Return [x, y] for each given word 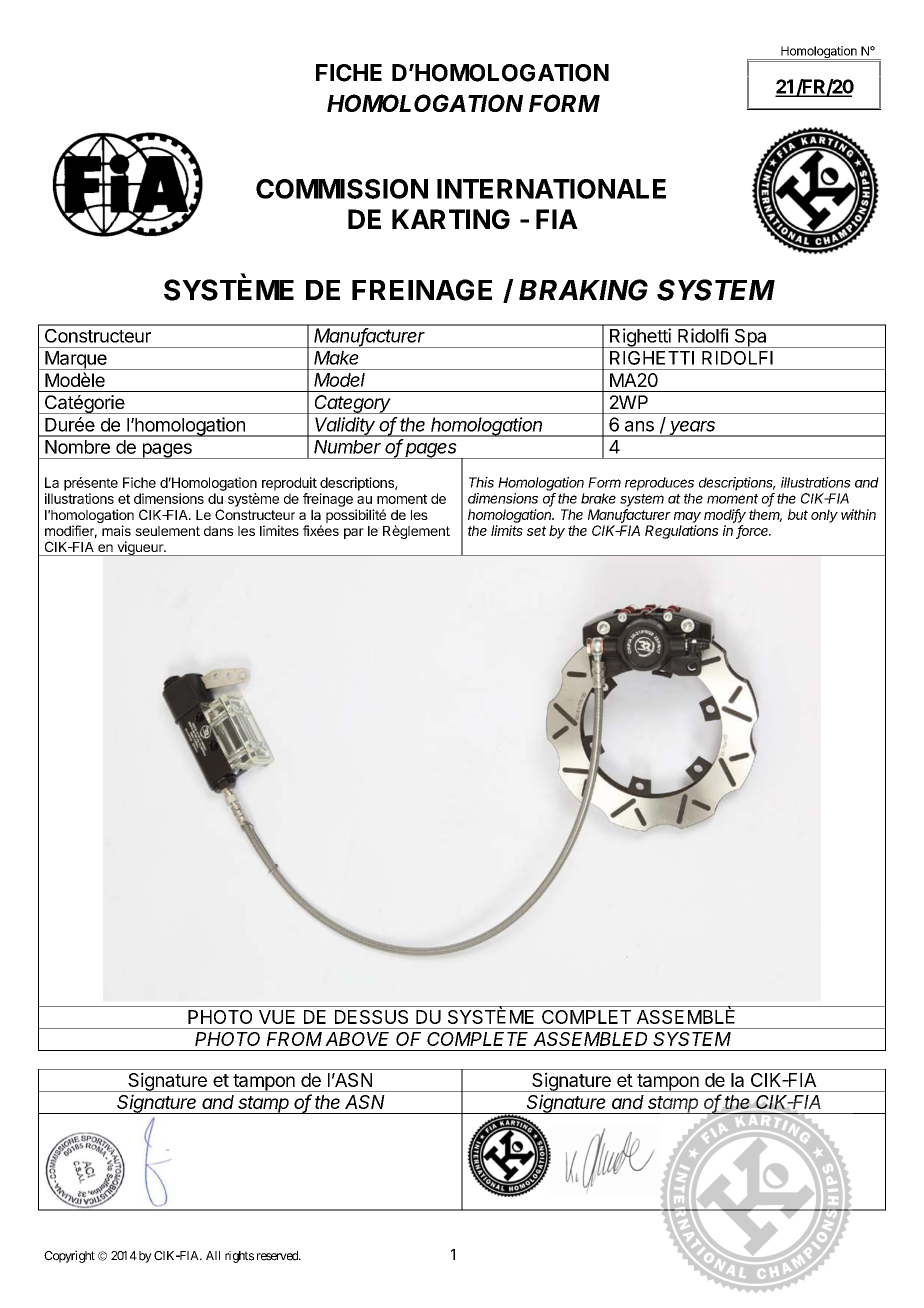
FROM [294, 1039]
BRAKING [583, 290]
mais [116, 530]
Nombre [77, 447]
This [481, 482]
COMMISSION [342, 189]
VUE [277, 1017]
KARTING [451, 219]
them [765, 515]
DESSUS [371, 1017]
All [213, 1255]
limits [507, 530]
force [753, 531]
